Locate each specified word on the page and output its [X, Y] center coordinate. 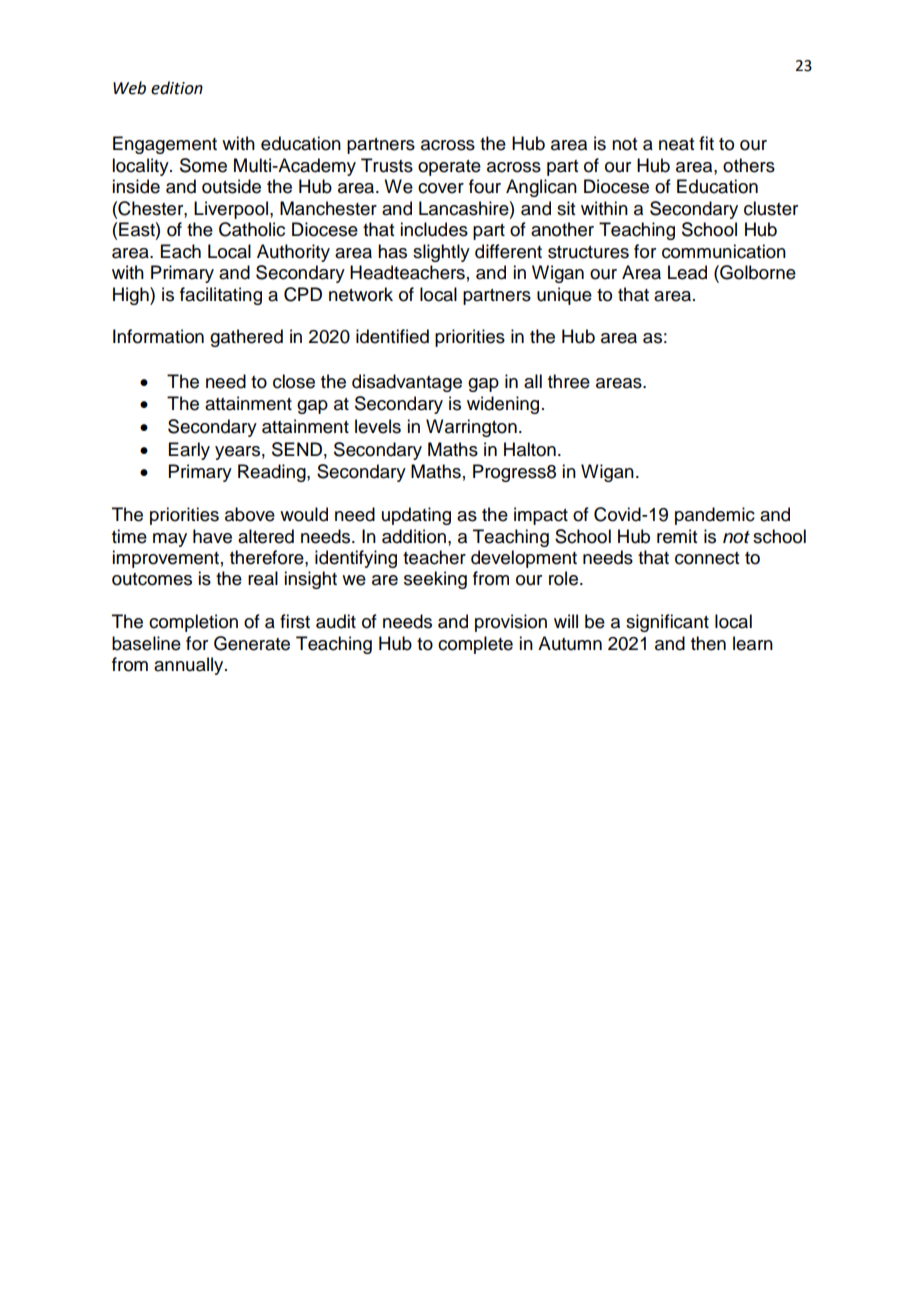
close [294, 381]
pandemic [715, 516]
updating [416, 516]
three [569, 381]
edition [177, 88]
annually [190, 666]
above [250, 514]
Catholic [252, 229]
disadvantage [407, 383]
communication [724, 251]
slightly [441, 253]
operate [449, 168]
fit [706, 143]
